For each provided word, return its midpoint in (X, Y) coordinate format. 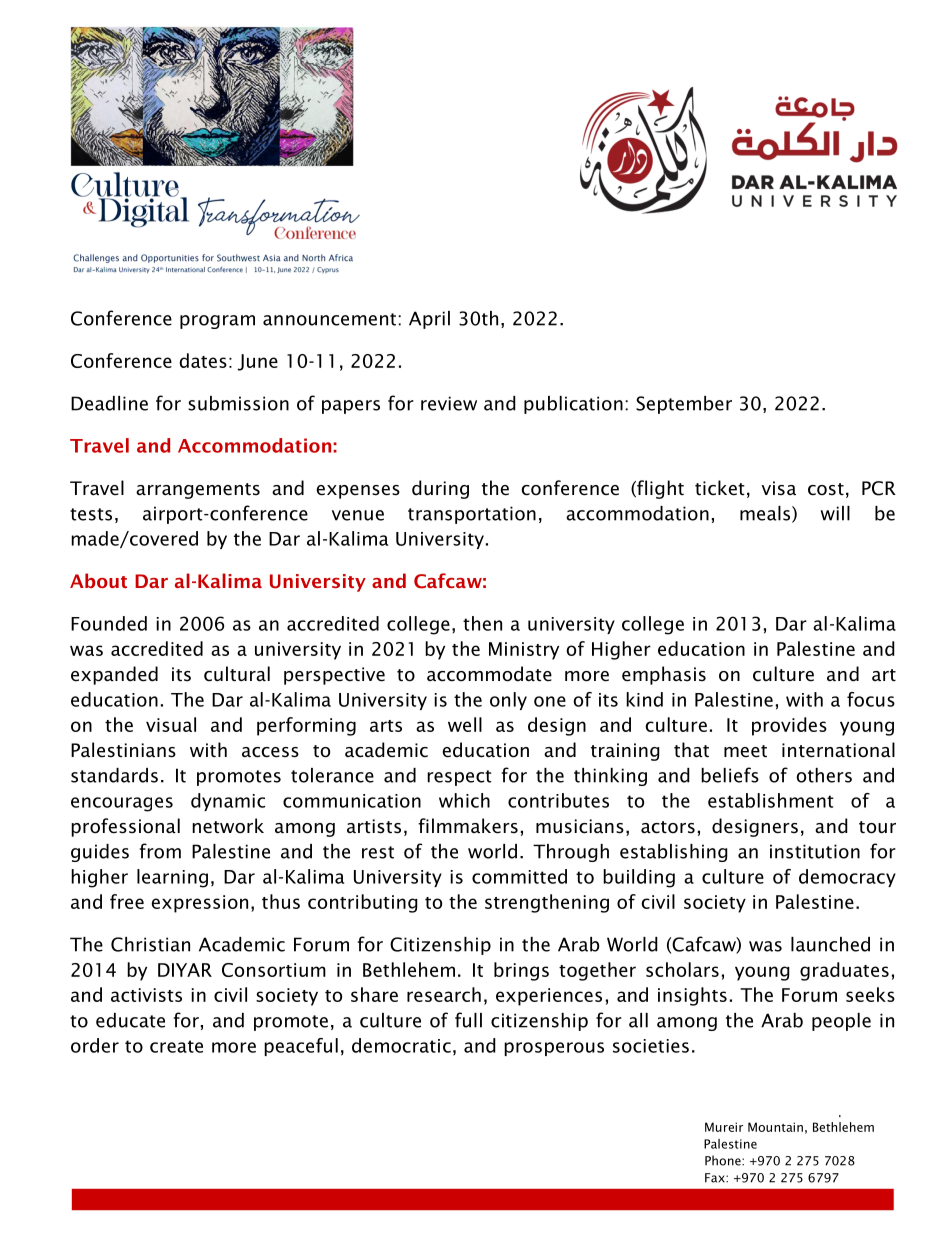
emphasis (664, 675)
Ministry (524, 651)
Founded (109, 623)
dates (203, 360)
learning (172, 878)
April (429, 320)
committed (519, 876)
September (684, 405)
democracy (847, 878)
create (176, 1046)
